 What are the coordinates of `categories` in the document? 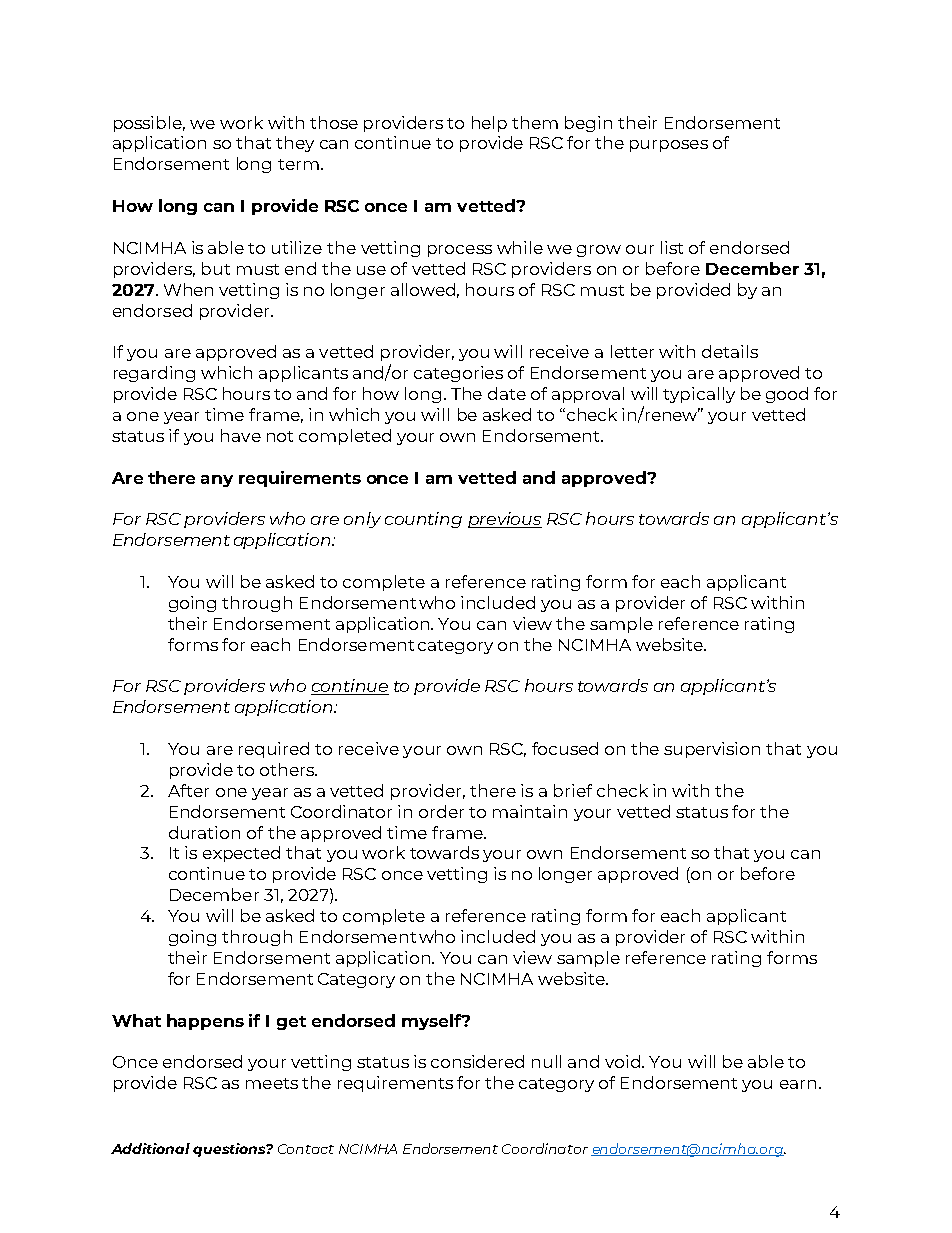 It's located at (458, 374).
